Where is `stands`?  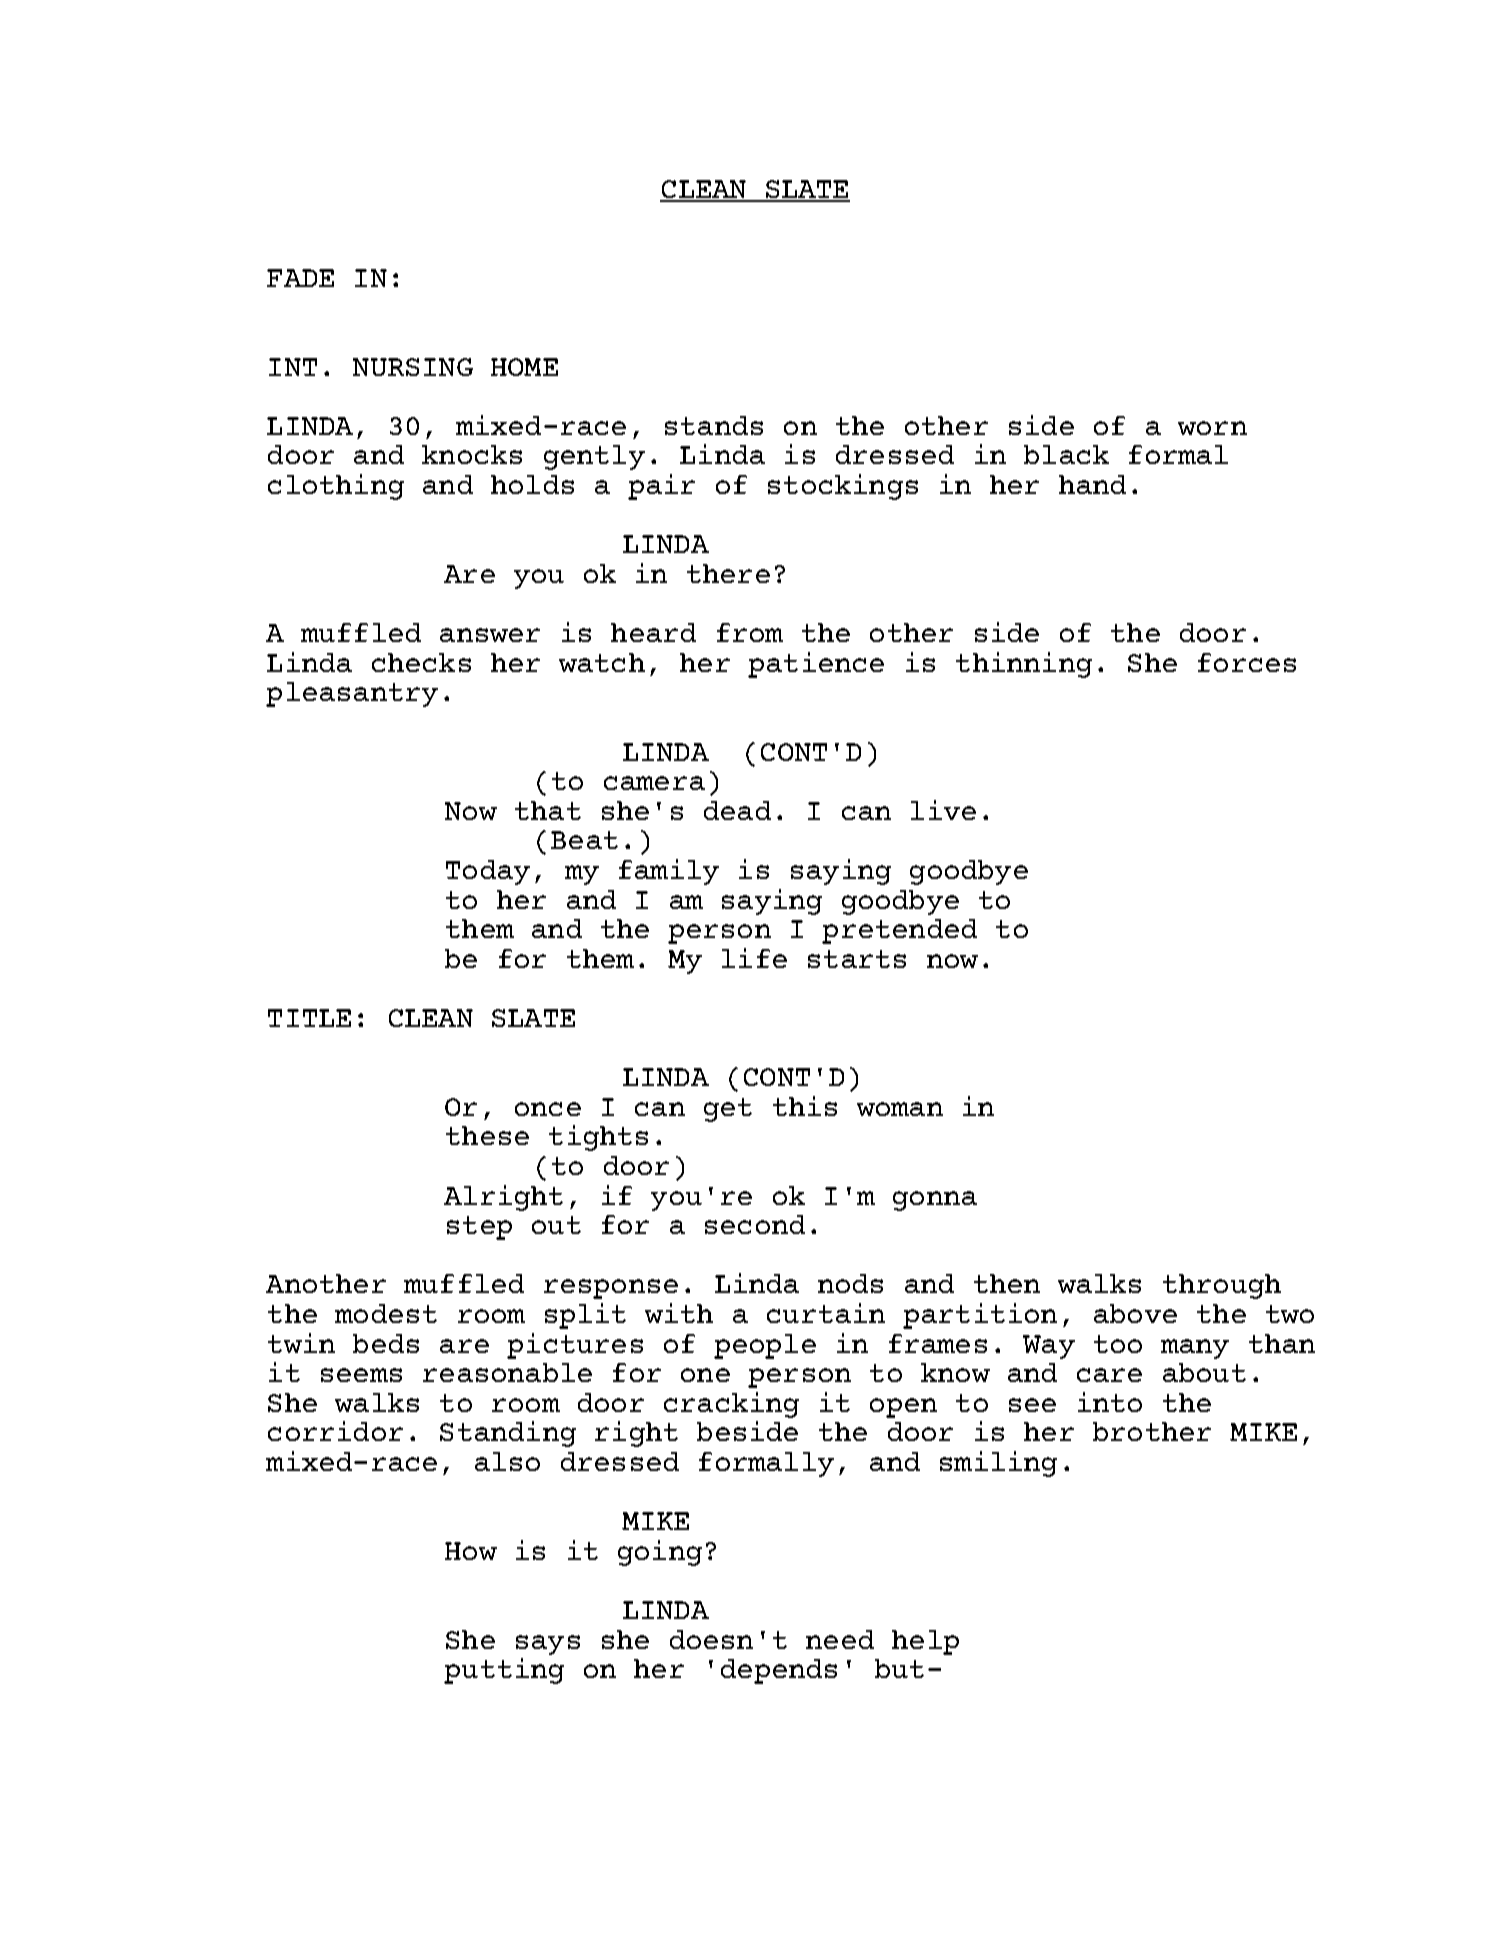
stands is located at coordinates (714, 425).
